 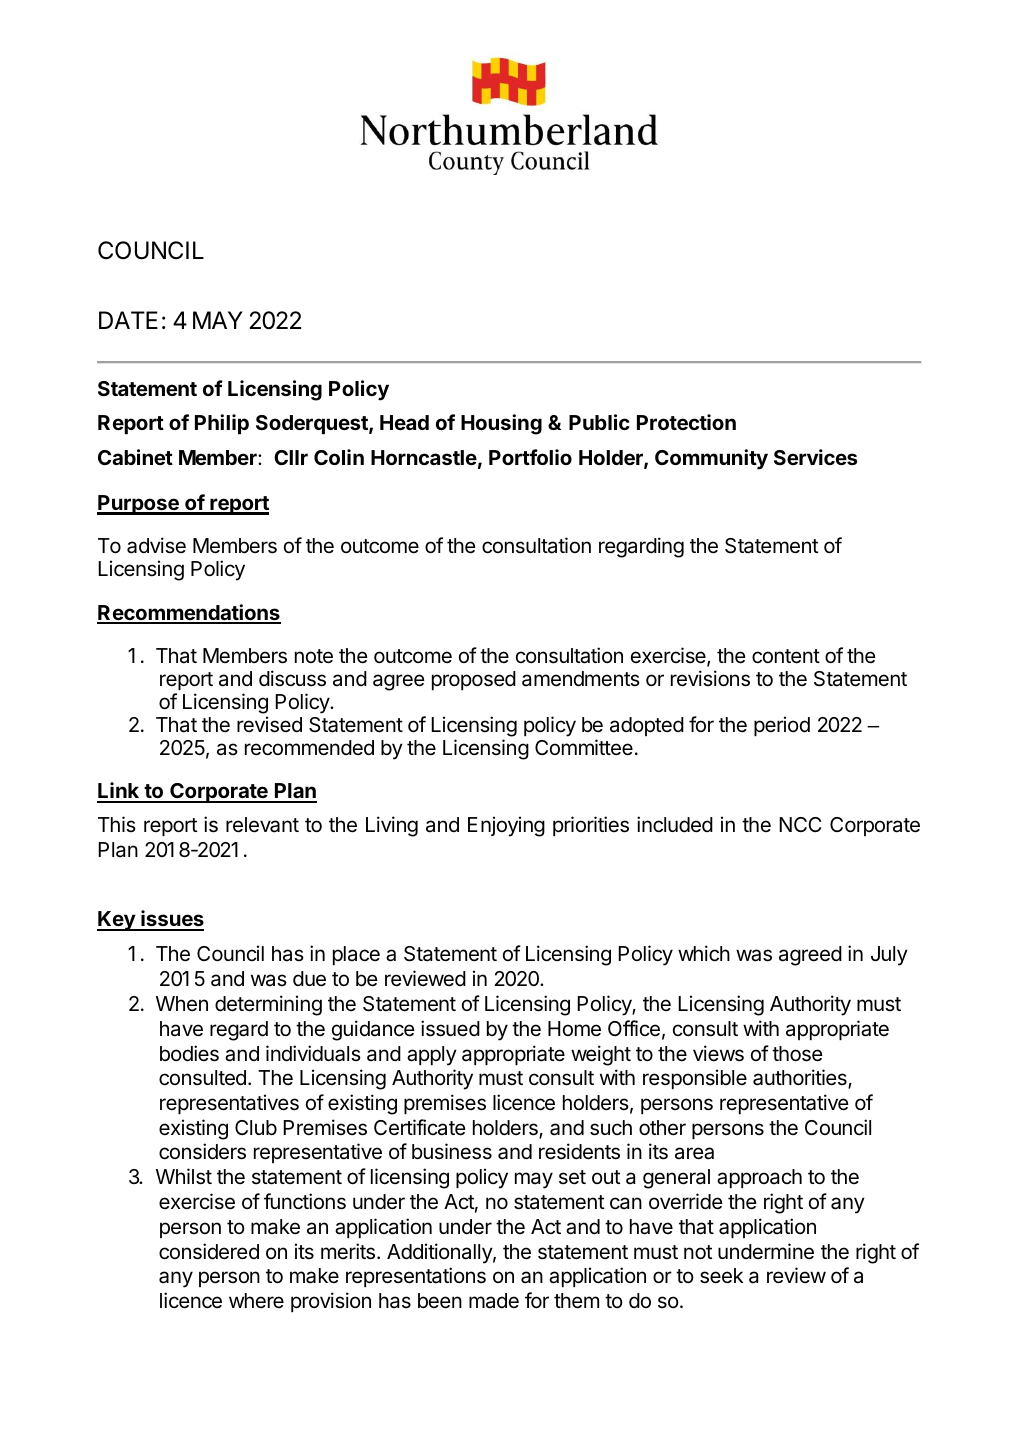 What do you see at coordinates (209, 1251) in the page?
I see `considered` at bounding box center [209, 1251].
